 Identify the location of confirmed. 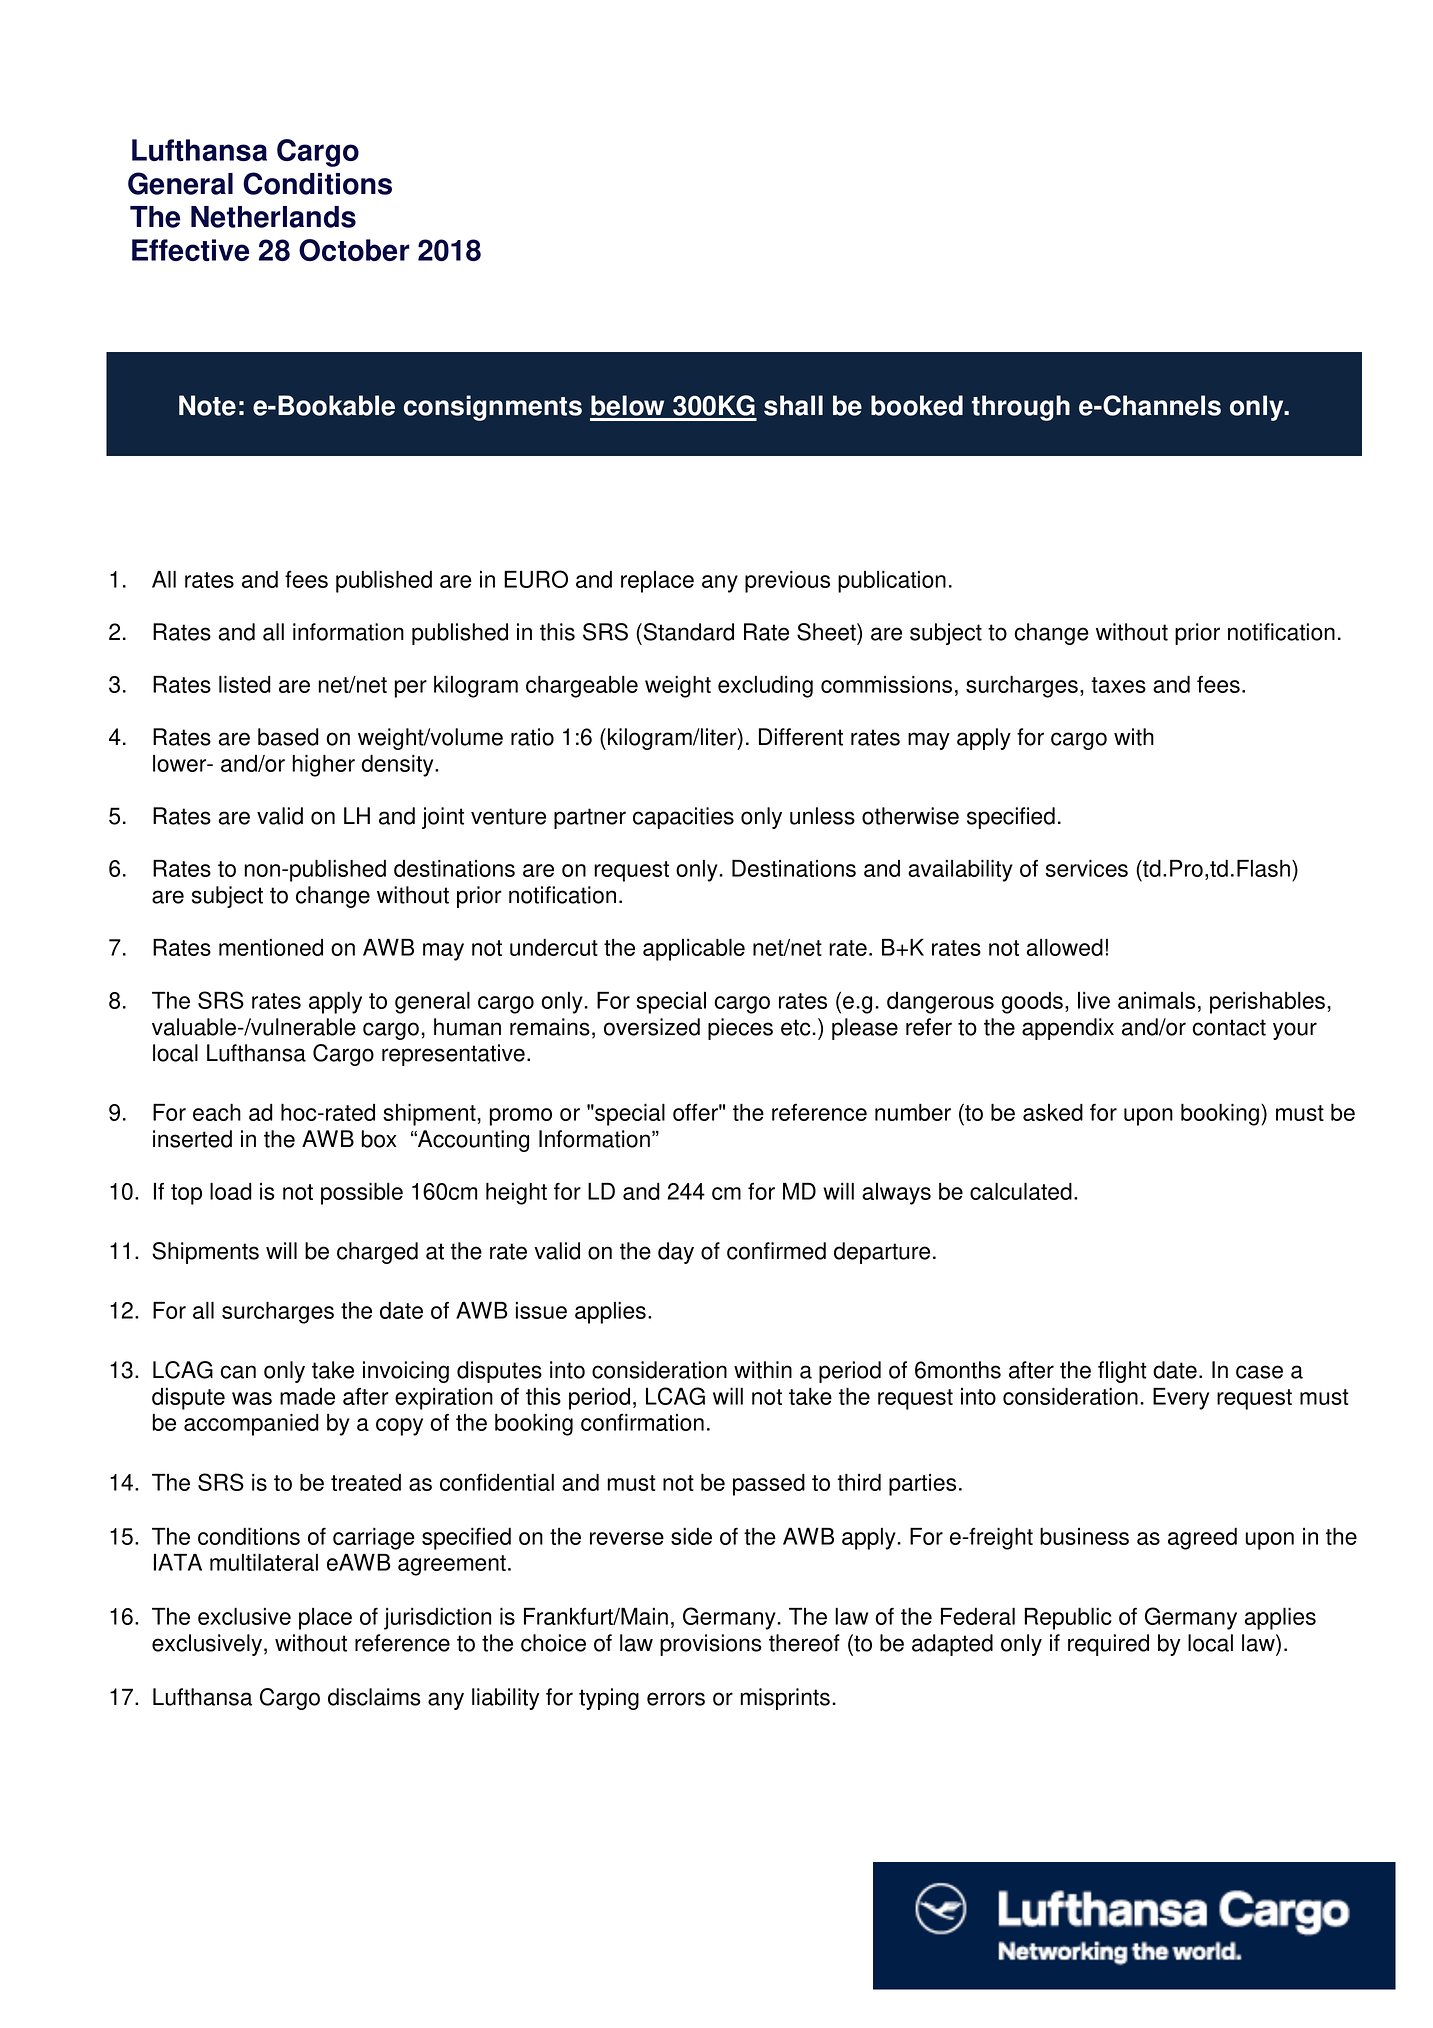
(776, 1251).
